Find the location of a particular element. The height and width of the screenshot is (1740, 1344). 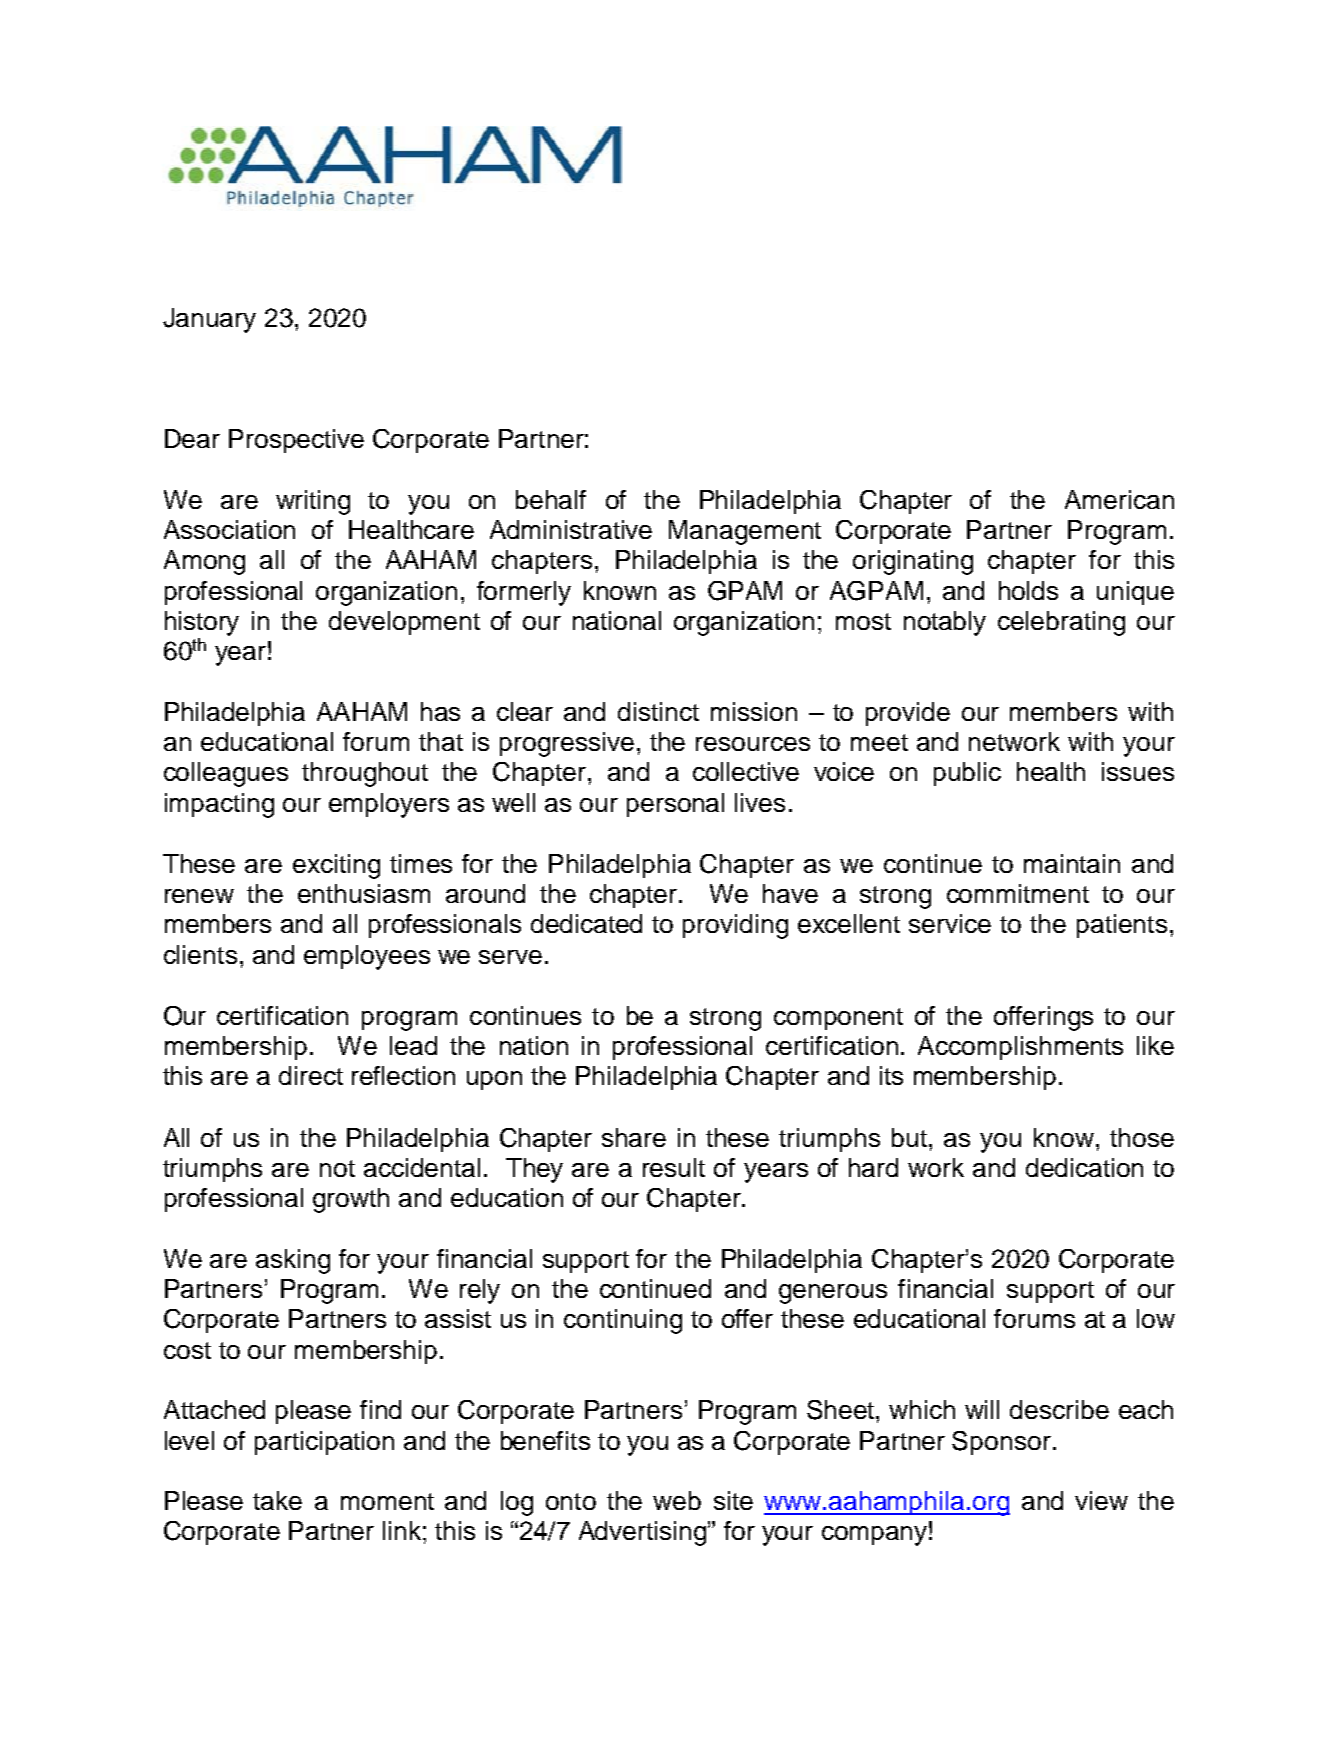

enthusiasm is located at coordinates (364, 893).
